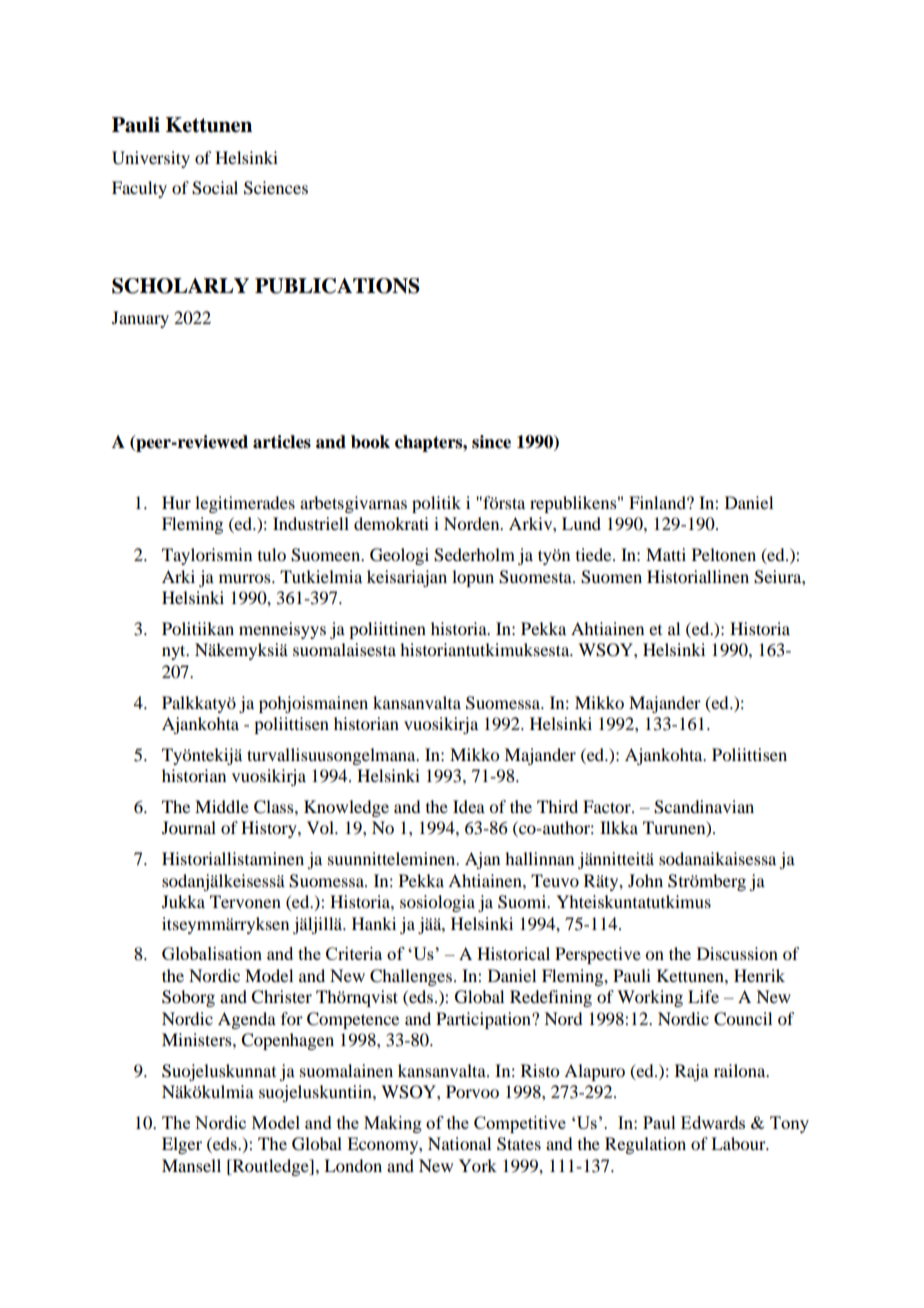 Image resolution: width=924 pixels, height=1308 pixels. Describe the element at coordinates (191, 1165) in the document. I see `Mansell` at that location.
